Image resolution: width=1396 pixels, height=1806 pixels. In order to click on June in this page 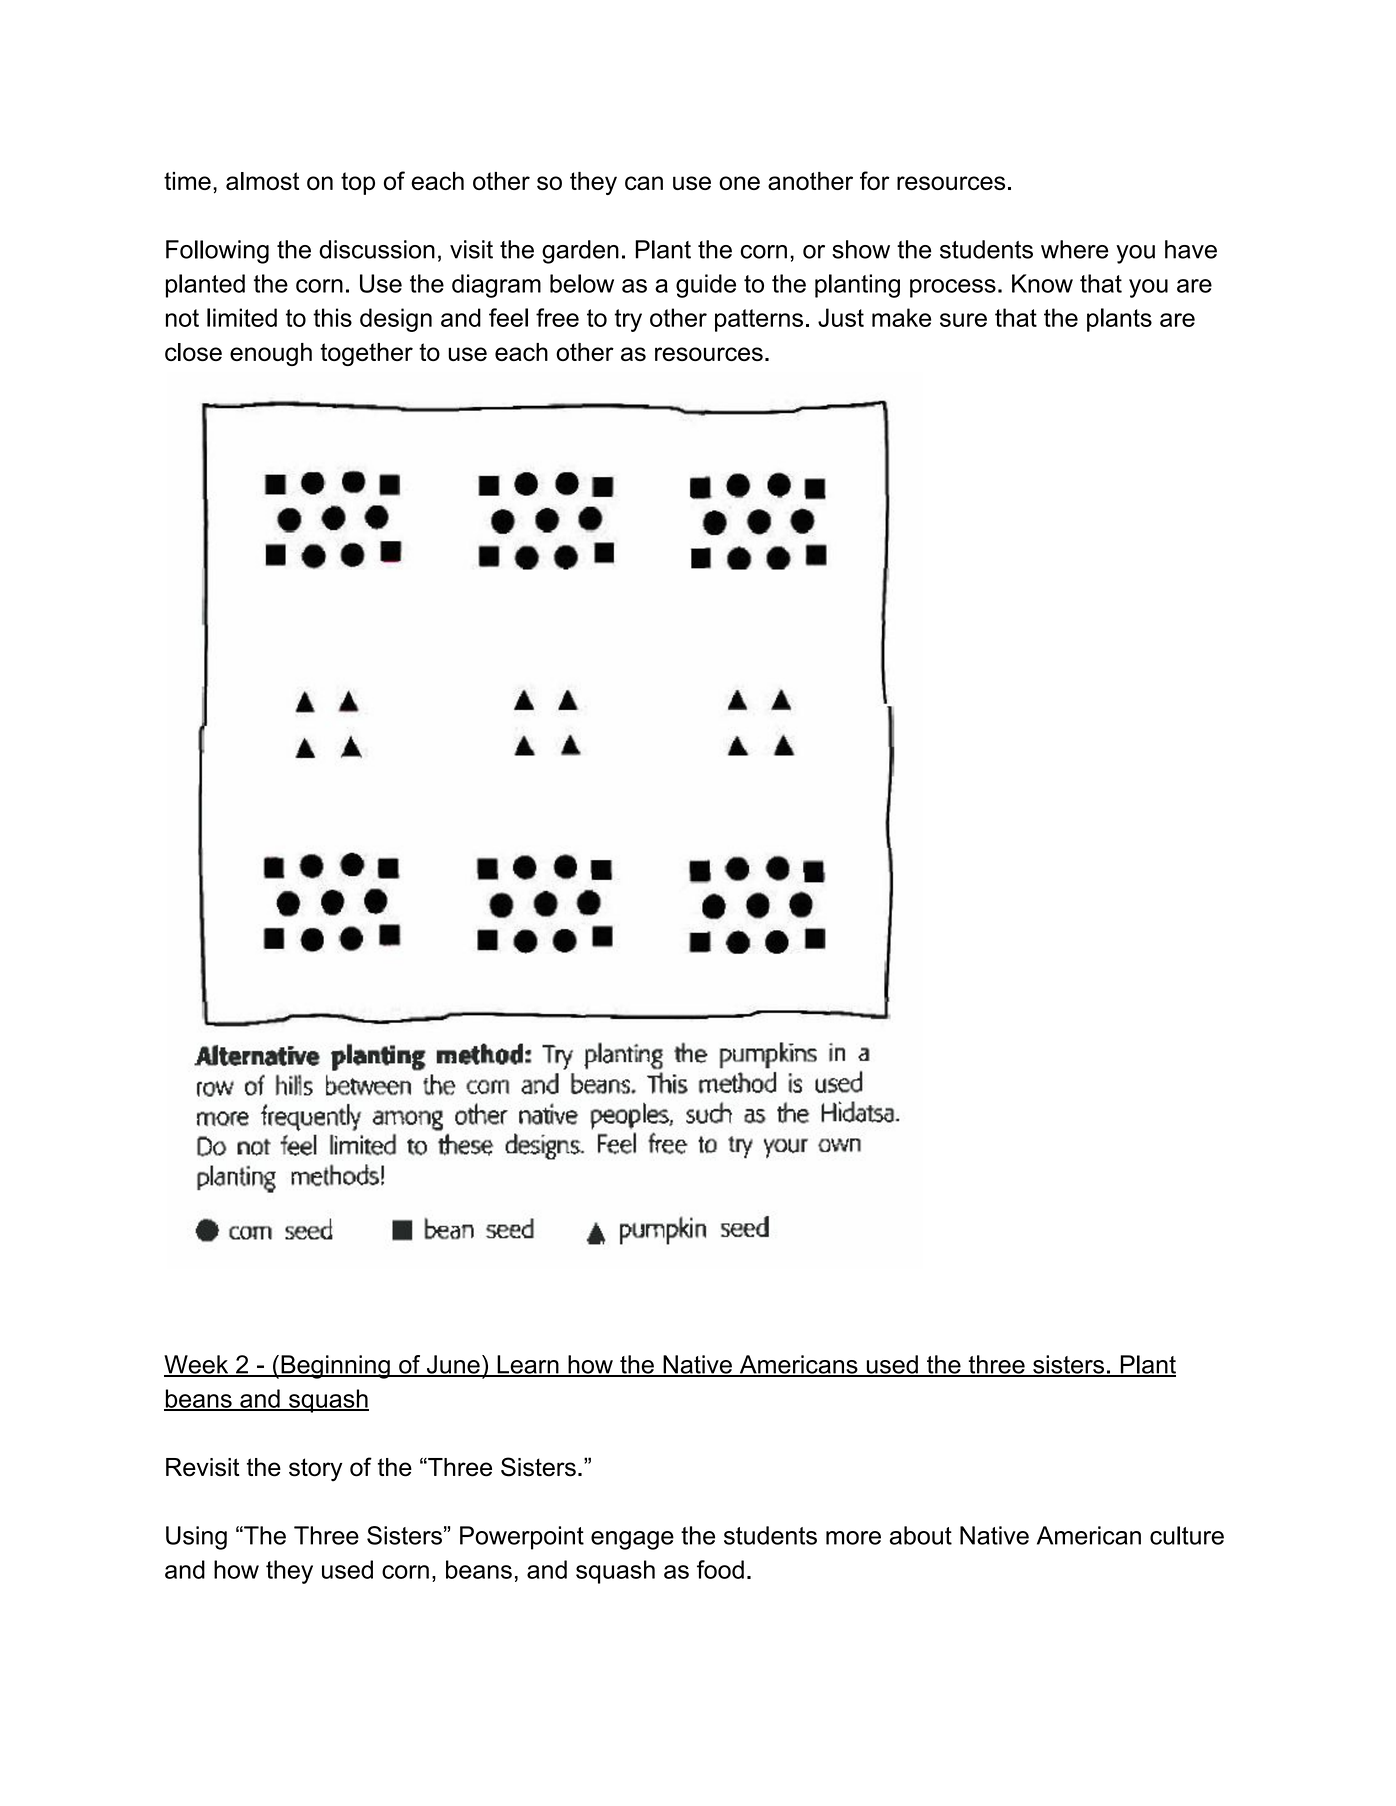, I will do `click(453, 1365)`.
